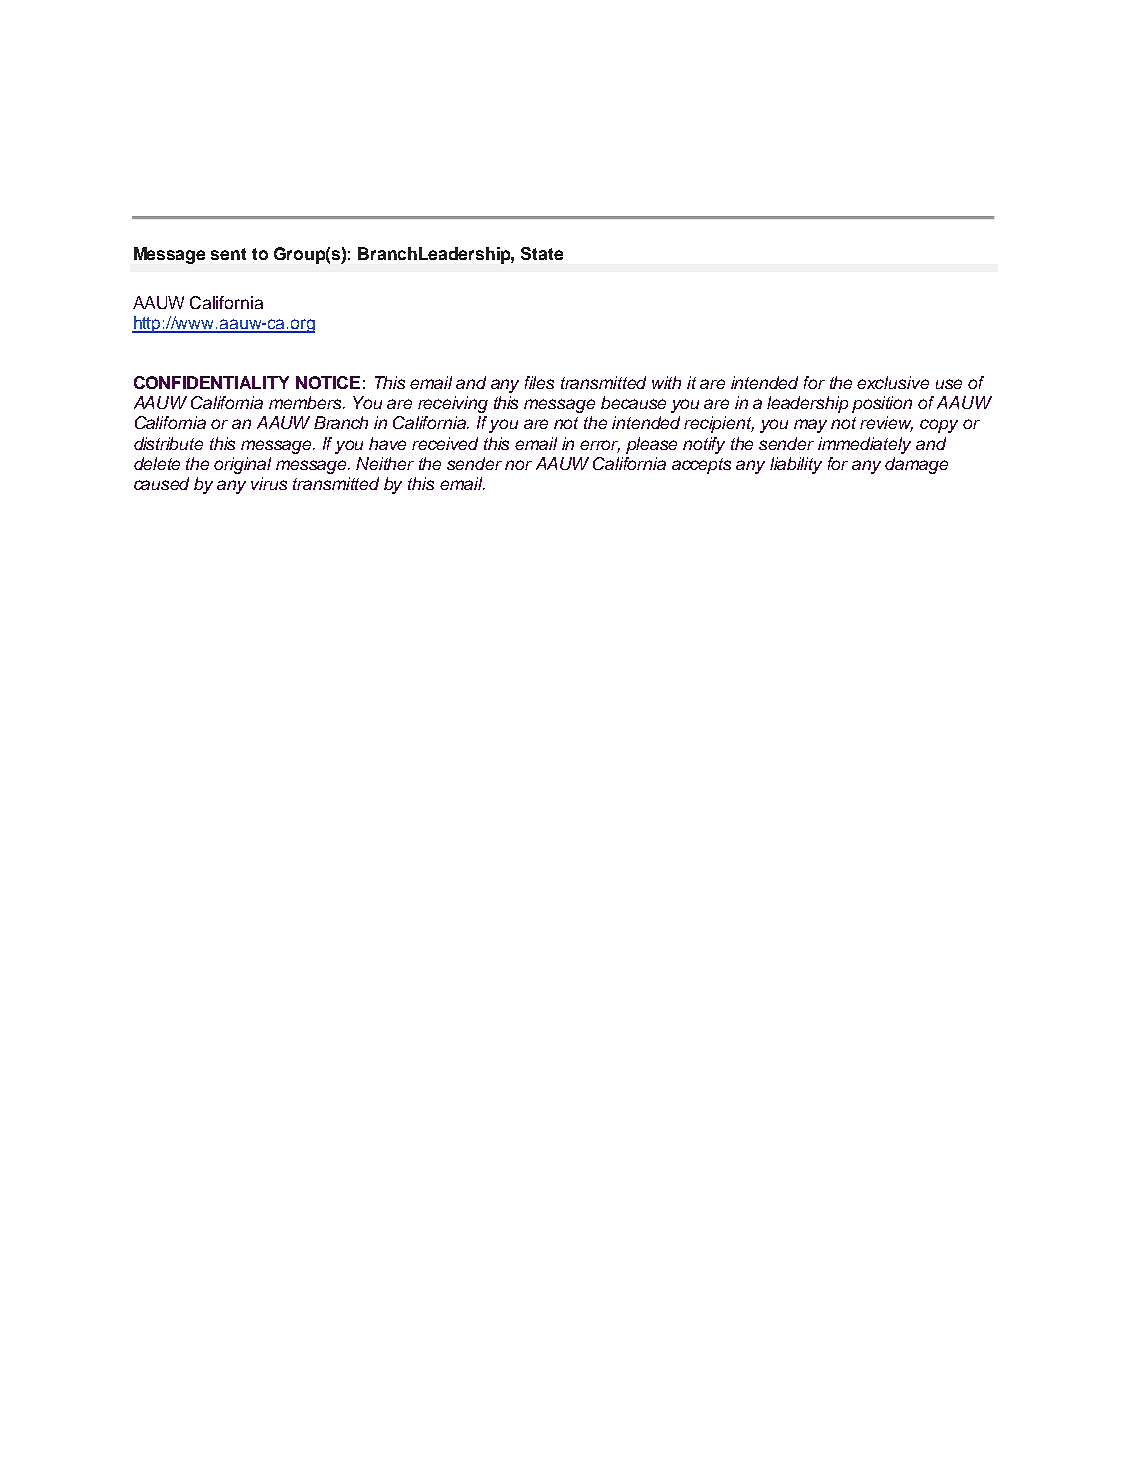 This screenshot has width=1127, height=1459. I want to click on NOTICE, so click(328, 382).
